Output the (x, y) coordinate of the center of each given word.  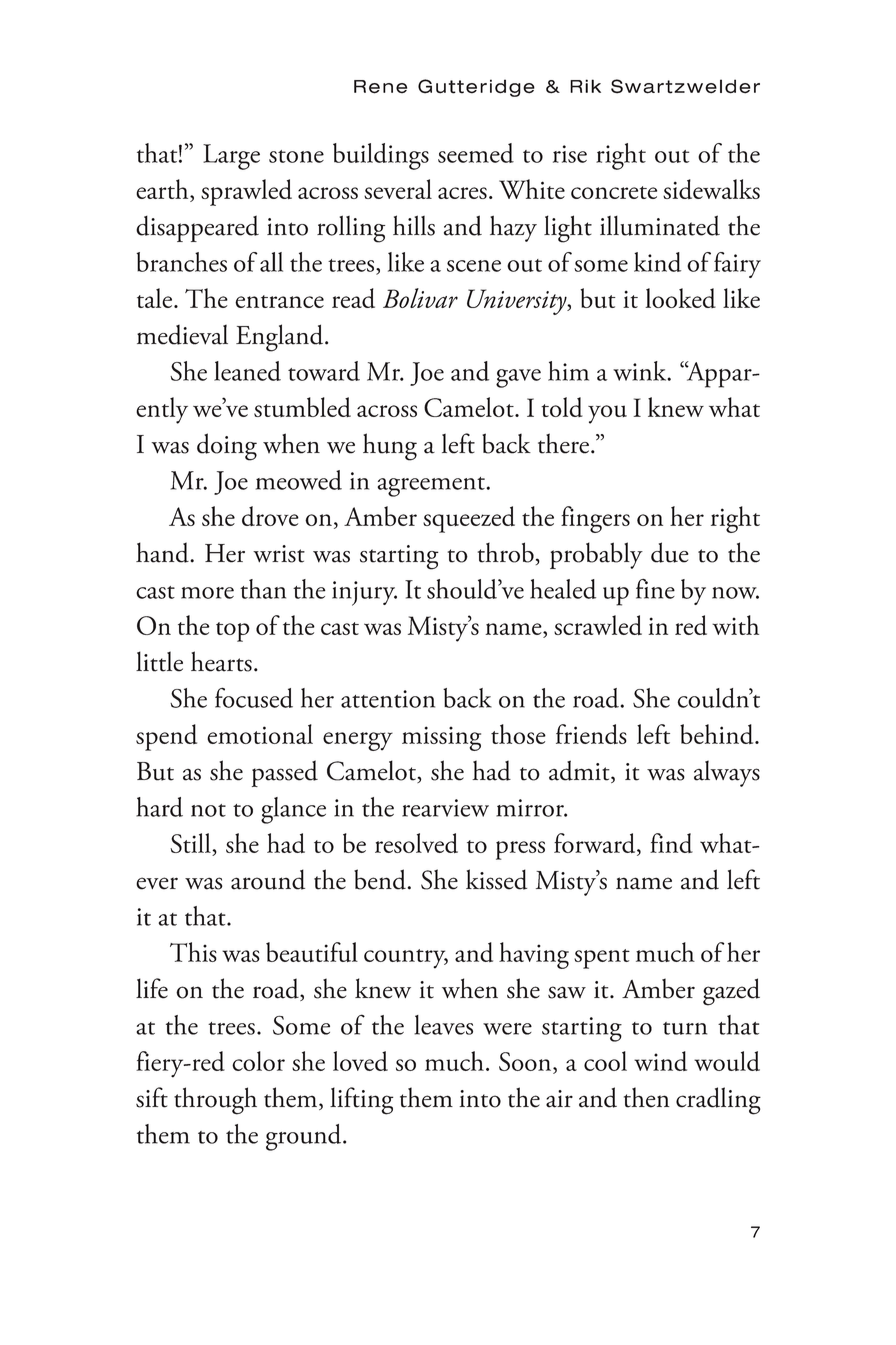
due (669, 552)
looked (680, 298)
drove (270, 516)
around (268, 879)
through (215, 1101)
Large (231, 157)
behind (718, 734)
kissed (496, 879)
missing (441, 738)
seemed (476, 153)
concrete (614, 192)
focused (254, 697)
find (671, 843)
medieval (182, 335)
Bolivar (420, 298)
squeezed (469, 519)
